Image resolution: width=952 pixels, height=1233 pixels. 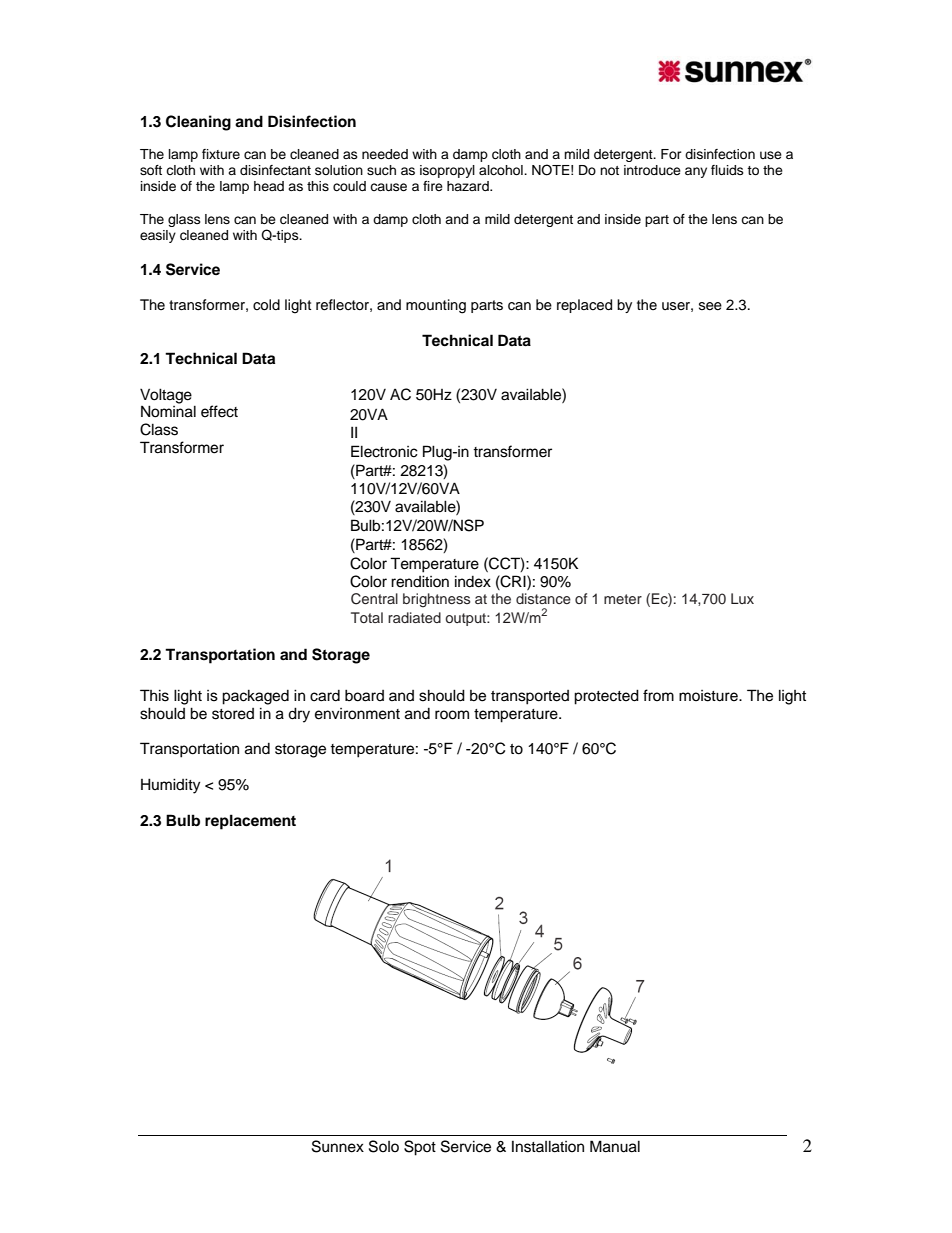 I want to click on introduce, so click(x=652, y=170).
